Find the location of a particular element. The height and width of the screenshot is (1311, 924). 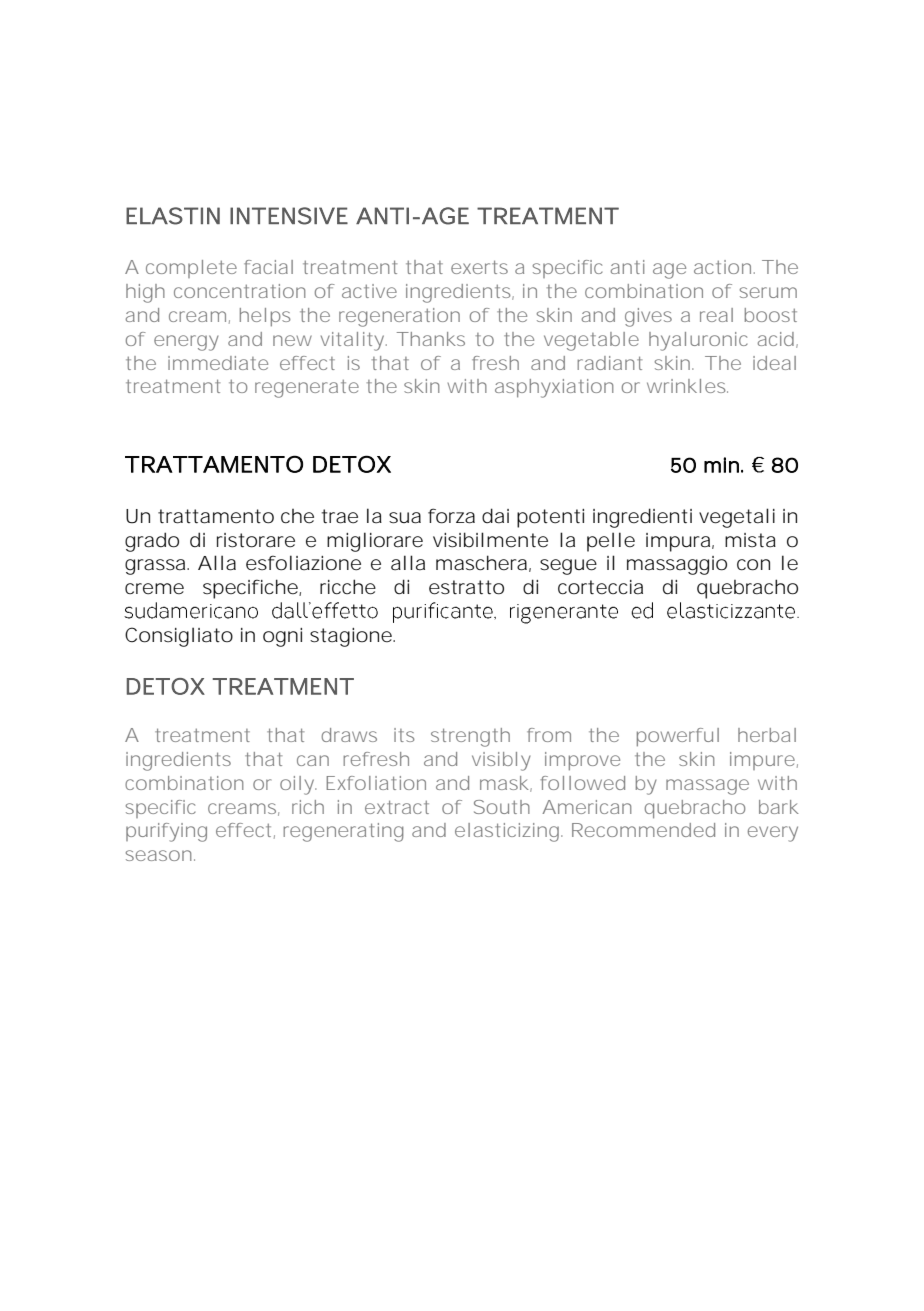

min is located at coordinates (721, 465).
